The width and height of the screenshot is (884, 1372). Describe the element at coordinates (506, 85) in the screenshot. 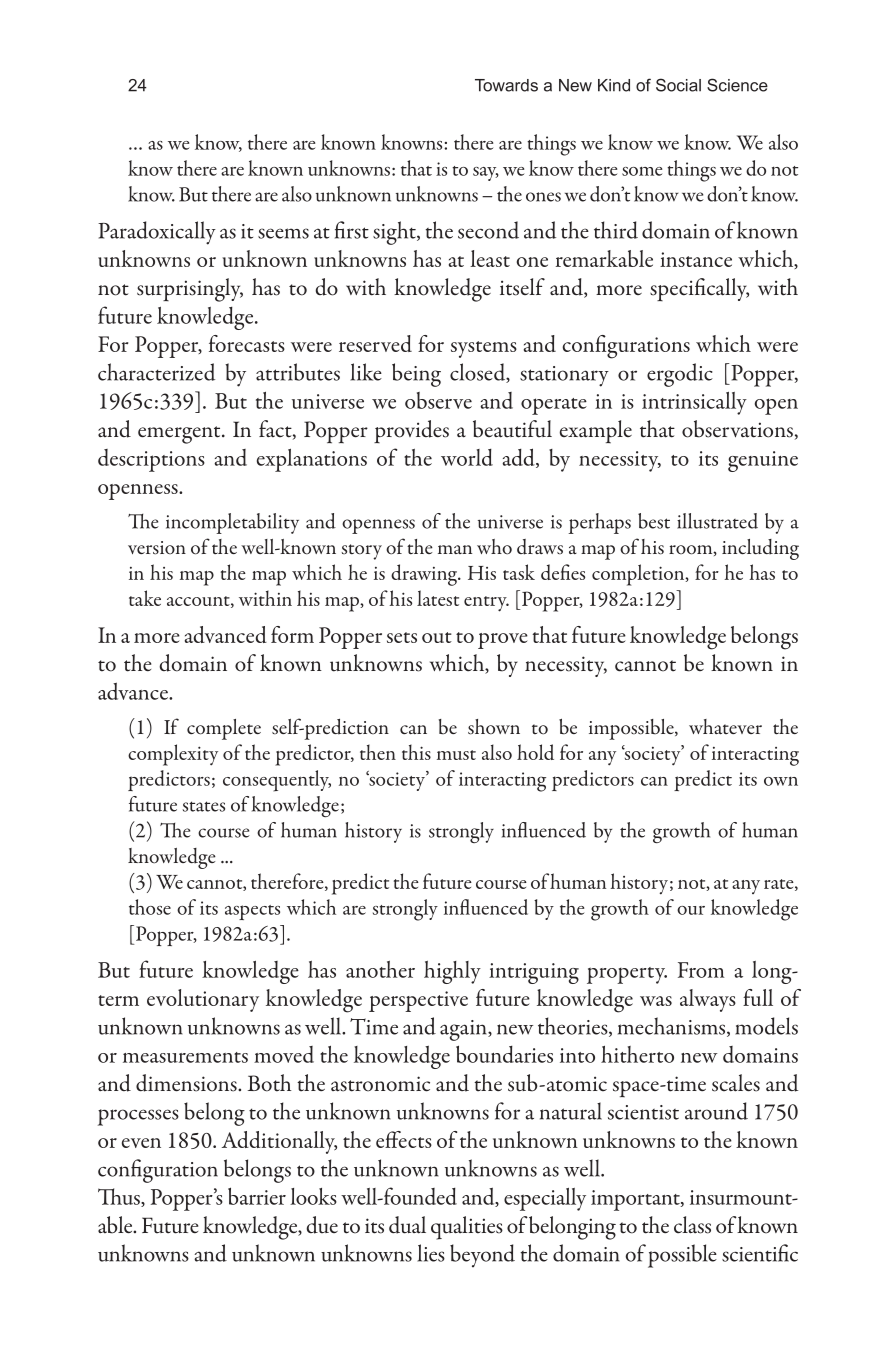

I see `Towards` at that location.
